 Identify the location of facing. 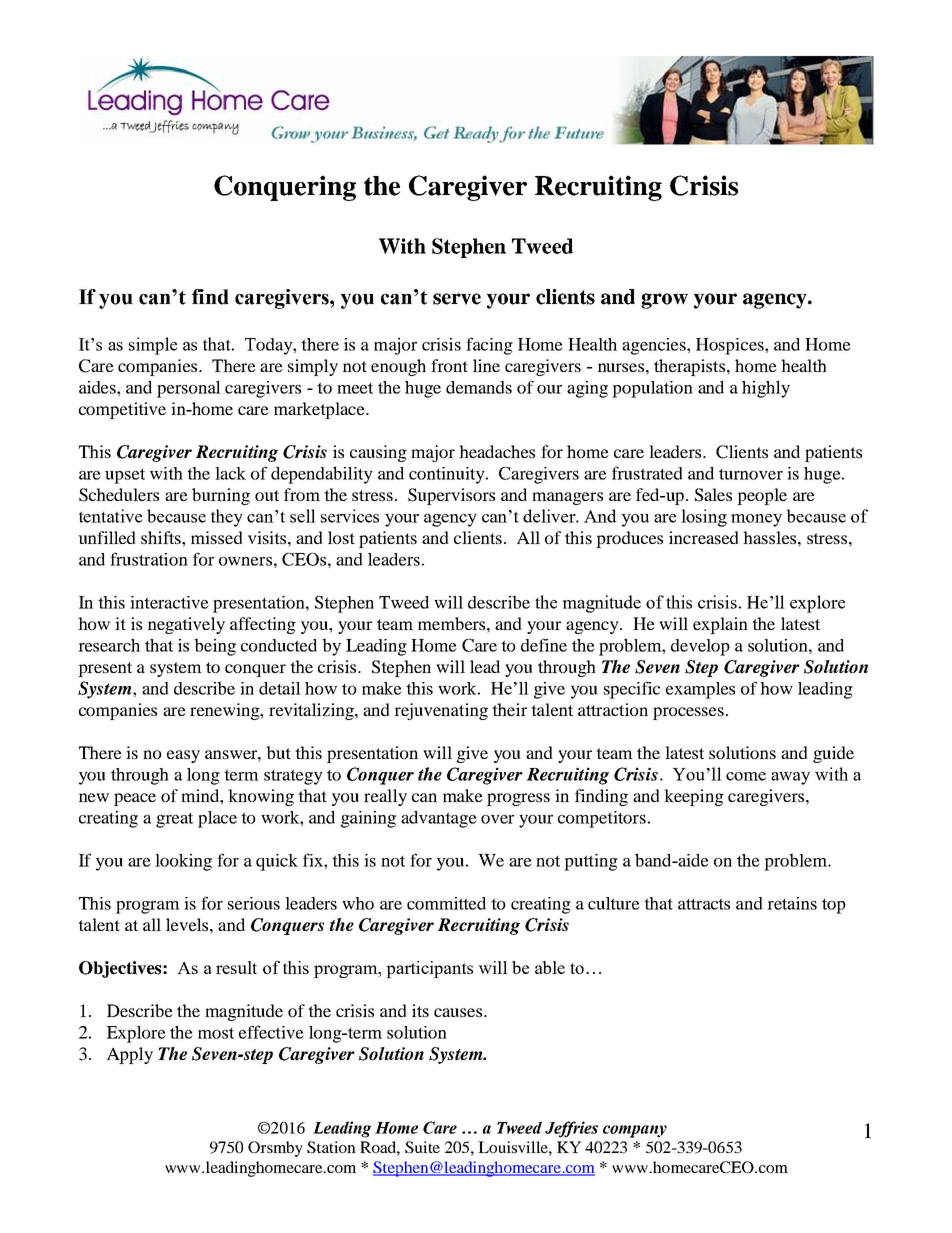
(489, 346).
